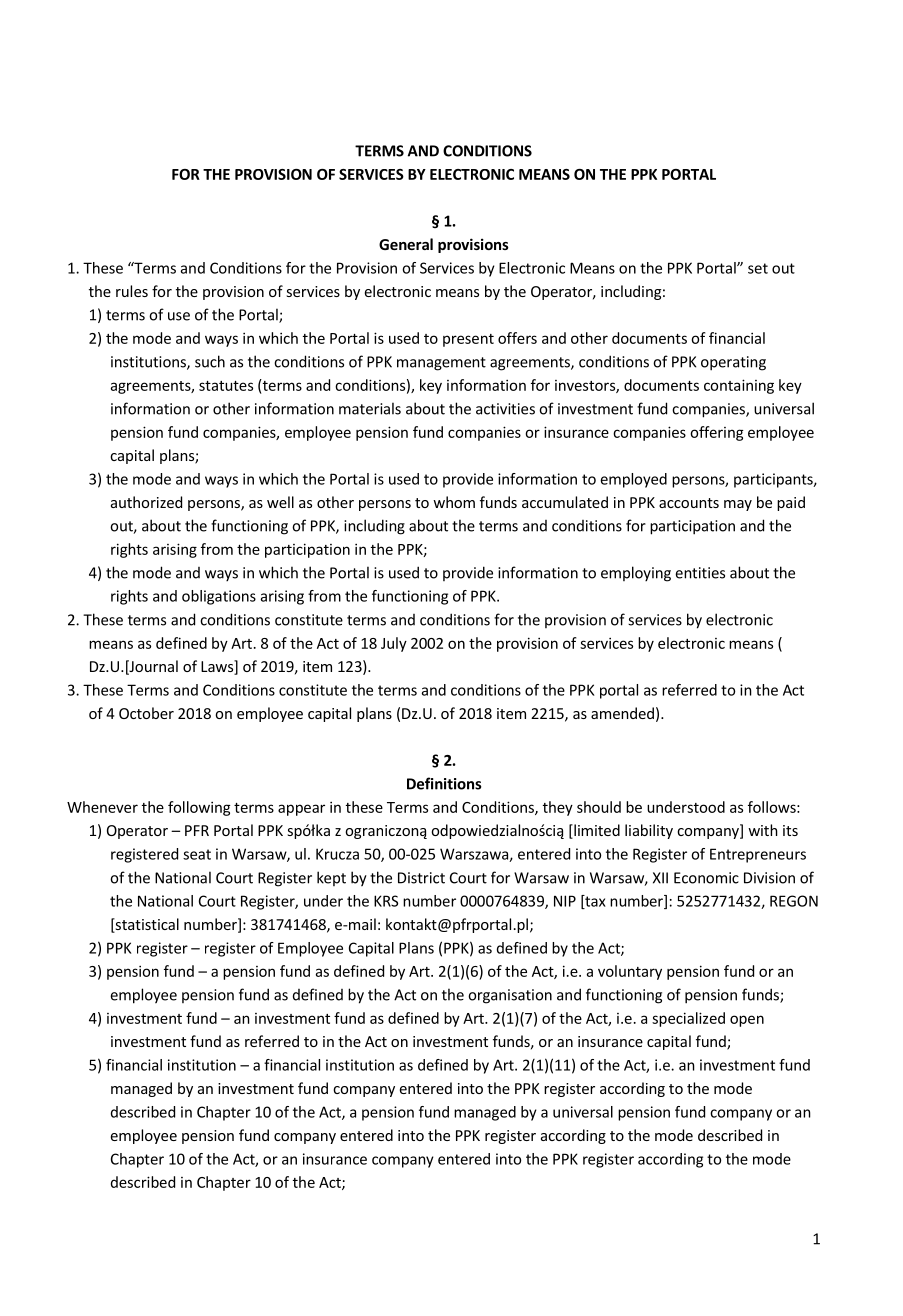 This screenshot has width=903, height=1316. Describe the element at coordinates (689, 503) in the screenshot. I see `accounts` at that location.
